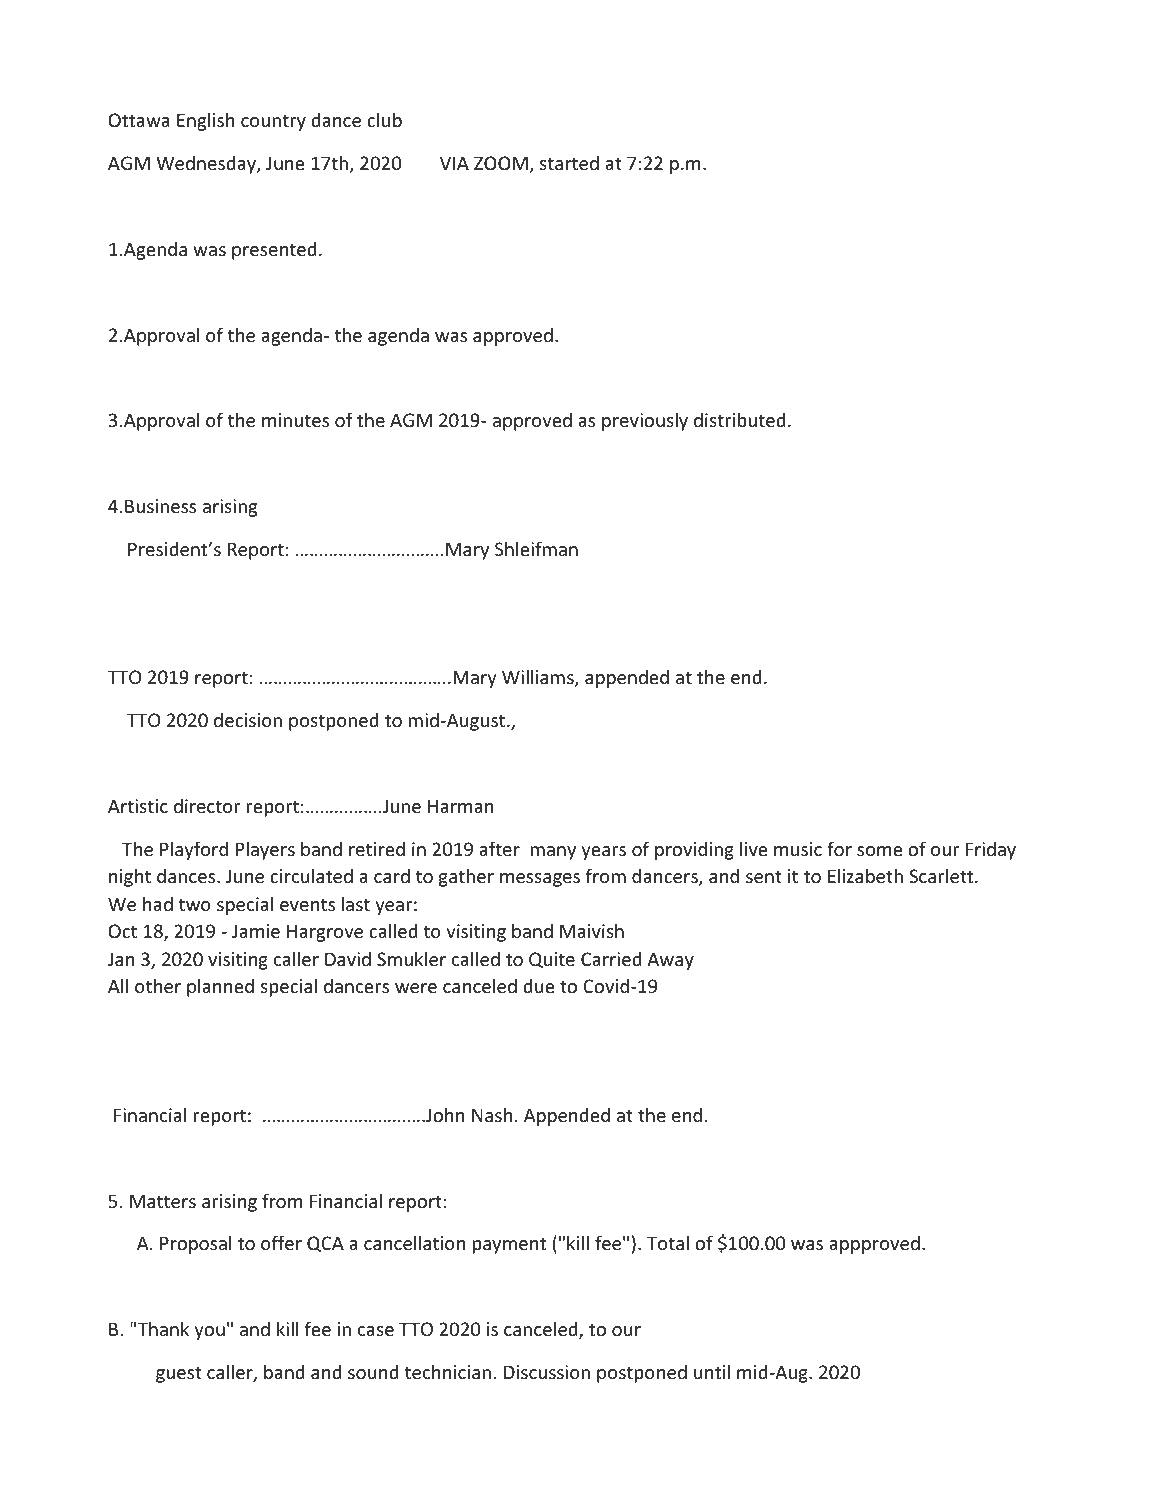 This document has height=1508, width=1166. What do you see at coordinates (547, 1372) in the document?
I see `Discussion` at bounding box center [547, 1372].
